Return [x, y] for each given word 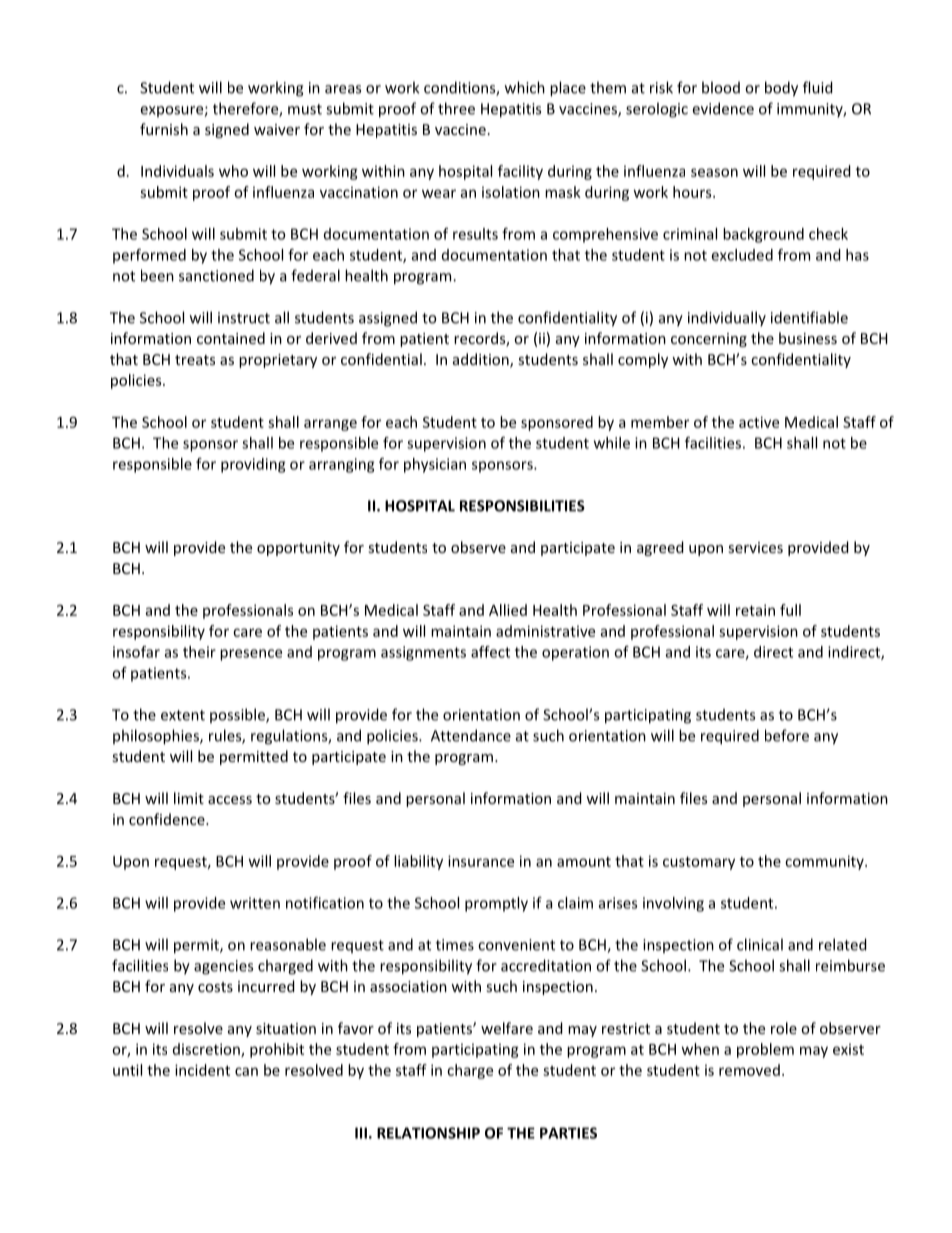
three [456, 108]
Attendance [471, 735]
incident [202, 1070]
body [781, 89]
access [230, 800]
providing [253, 465]
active [759, 422]
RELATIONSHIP [428, 1133]
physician [435, 465]
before [787, 735]
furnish [164, 129]
